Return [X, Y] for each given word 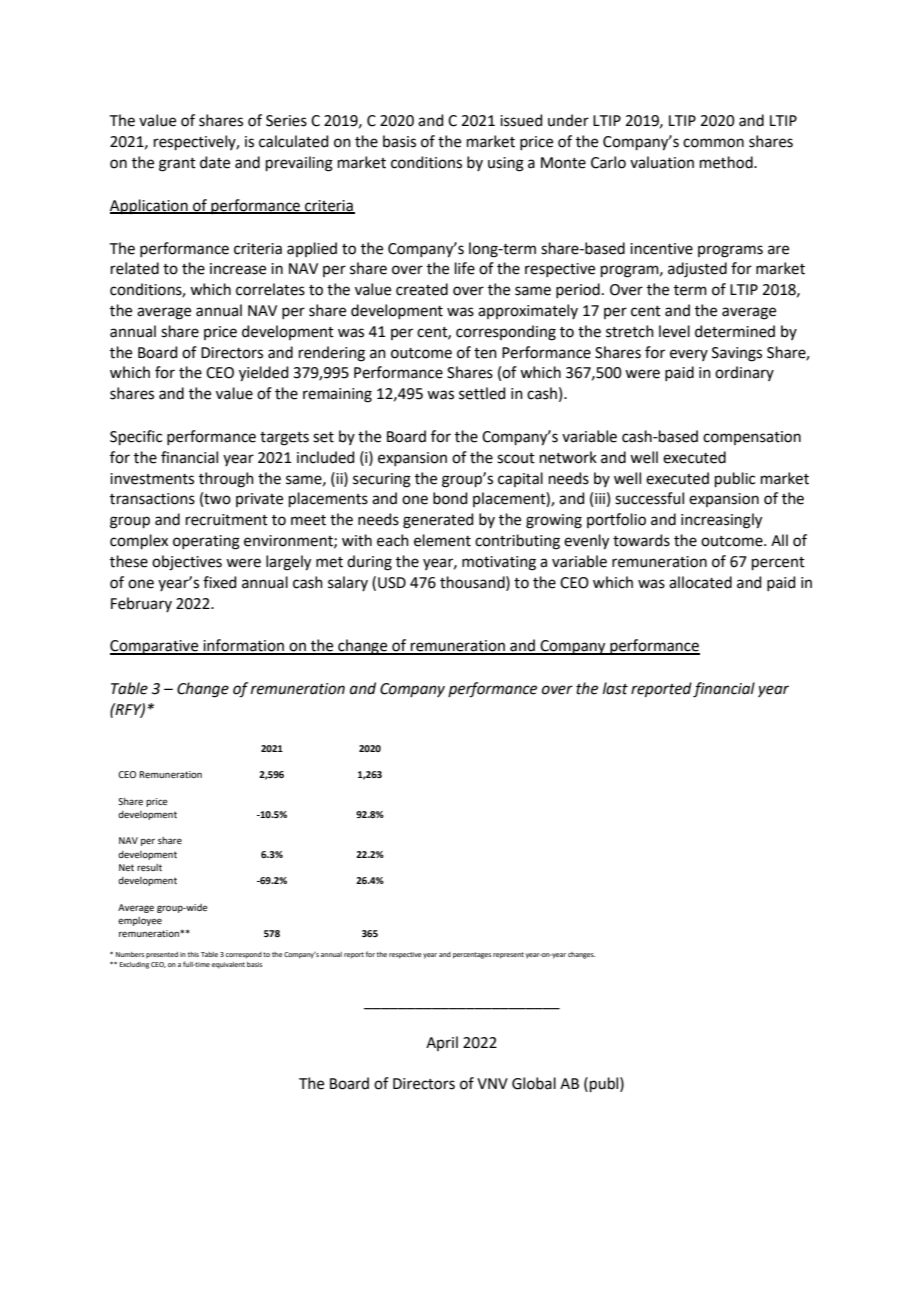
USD [392, 583]
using [506, 164]
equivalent [228, 965]
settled [482, 393]
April [442, 1043]
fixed [220, 582]
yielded [264, 374]
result [149, 867]
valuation [662, 162]
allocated [700, 582]
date [215, 162]
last [615, 688]
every [689, 355]
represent [508, 955]
